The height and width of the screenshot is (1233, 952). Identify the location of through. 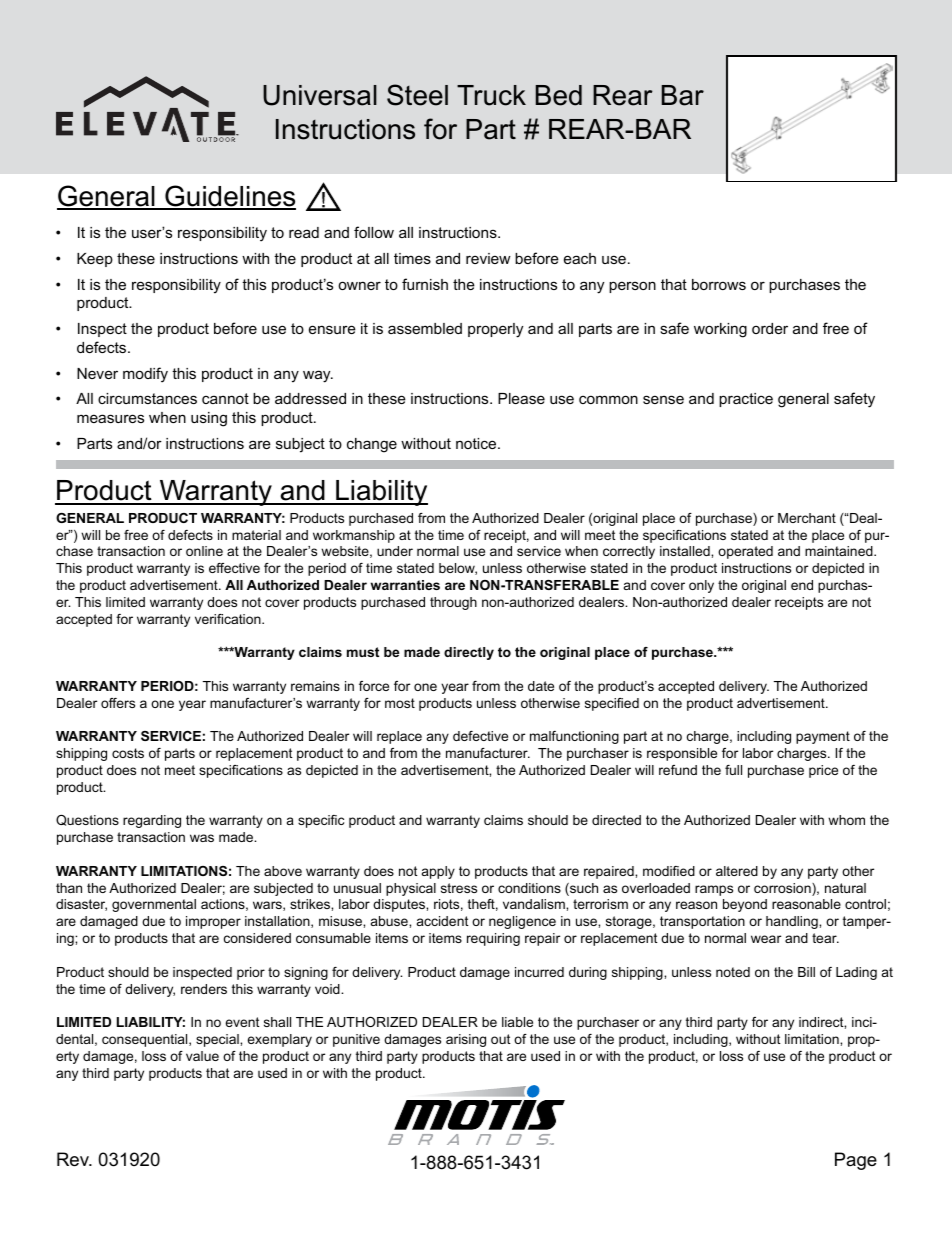
(453, 603).
